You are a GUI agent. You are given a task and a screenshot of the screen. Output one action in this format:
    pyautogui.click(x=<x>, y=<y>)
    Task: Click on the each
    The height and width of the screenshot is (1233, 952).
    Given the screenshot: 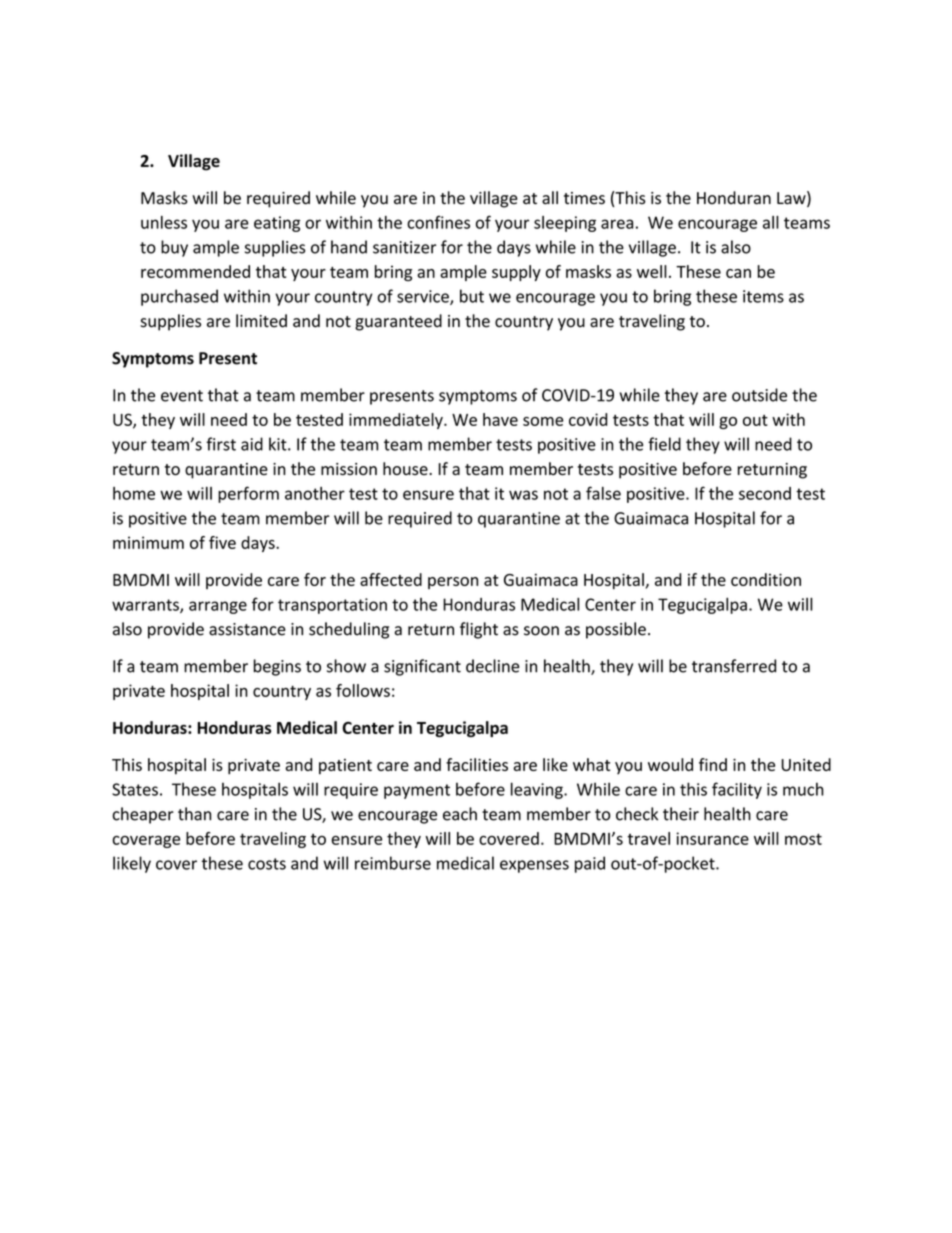 What is the action you would take?
    pyautogui.click(x=460, y=814)
